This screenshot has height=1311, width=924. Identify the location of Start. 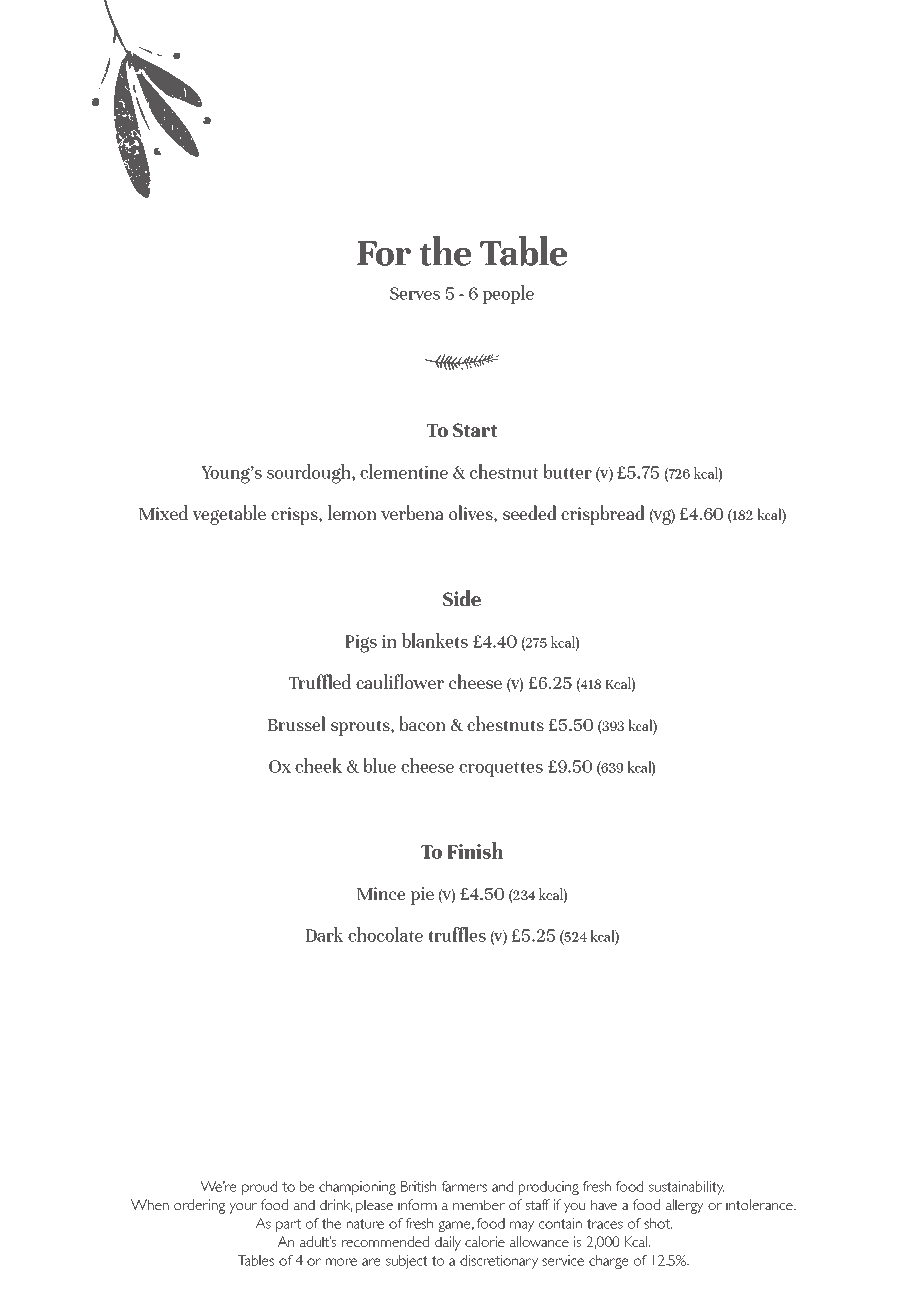
(475, 430).
